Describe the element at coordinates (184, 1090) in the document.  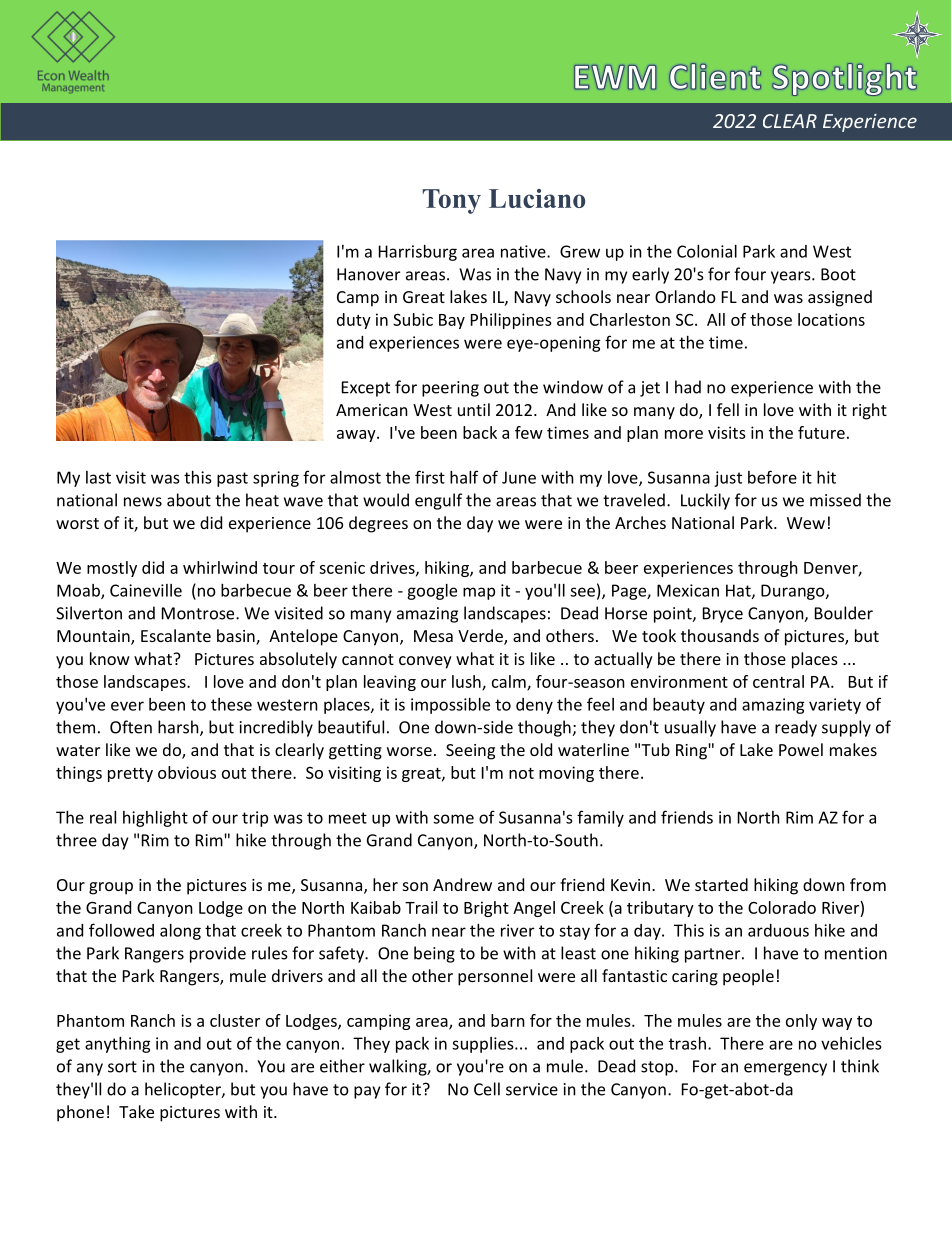
I see `helicopter` at that location.
